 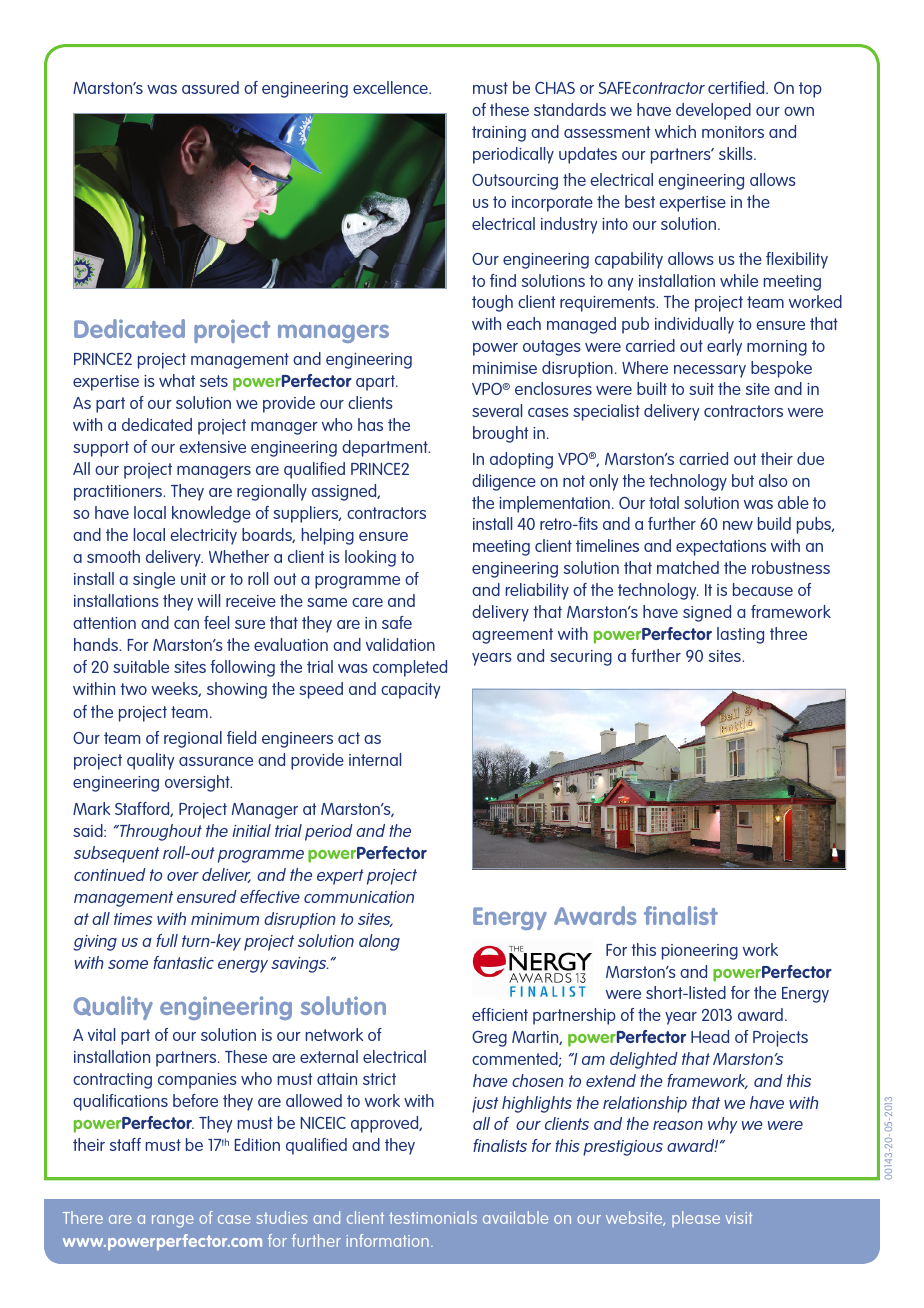 What do you see at coordinates (740, 635) in the screenshot?
I see `lasting` at bounding box center [740, 635].
